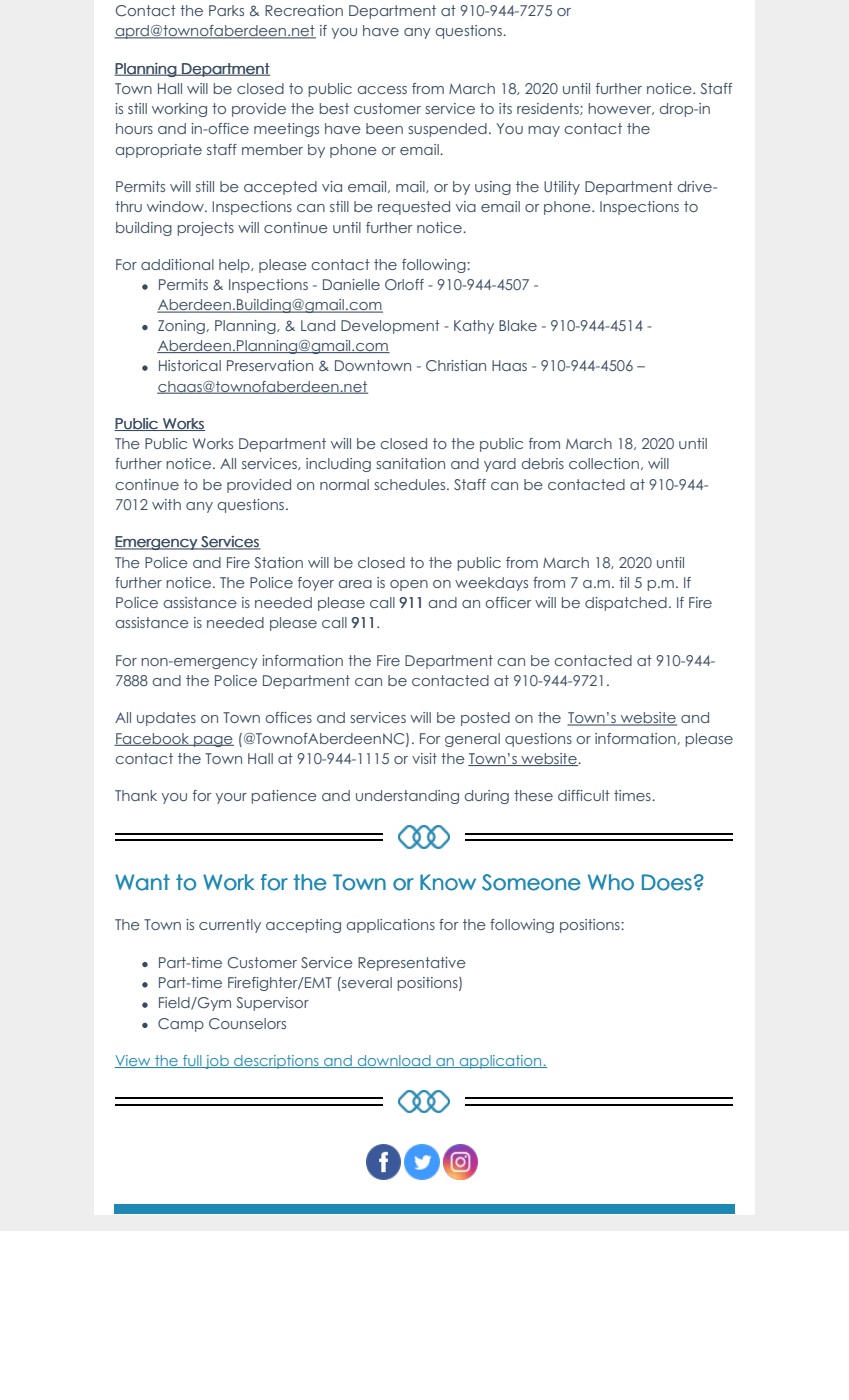 The width and height of the document is (849, 1400). Describe the element at coordinates (409, 585) in the document. I see `open` at that location.
